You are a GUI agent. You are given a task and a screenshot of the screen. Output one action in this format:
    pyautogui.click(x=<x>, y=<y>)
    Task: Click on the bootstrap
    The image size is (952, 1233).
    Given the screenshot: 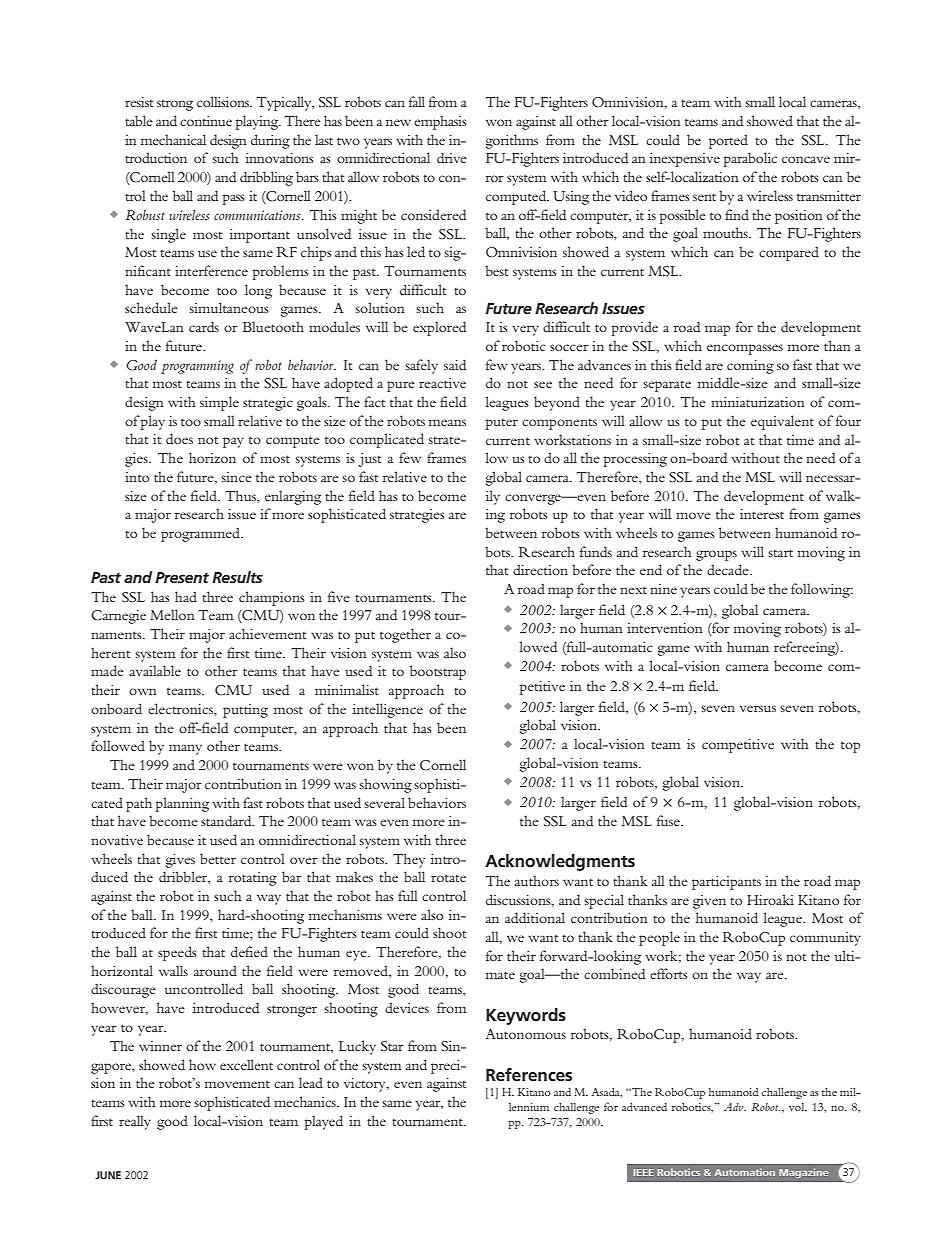 What is the action you would take?
    pyautogui.click(x=438, y=672)
